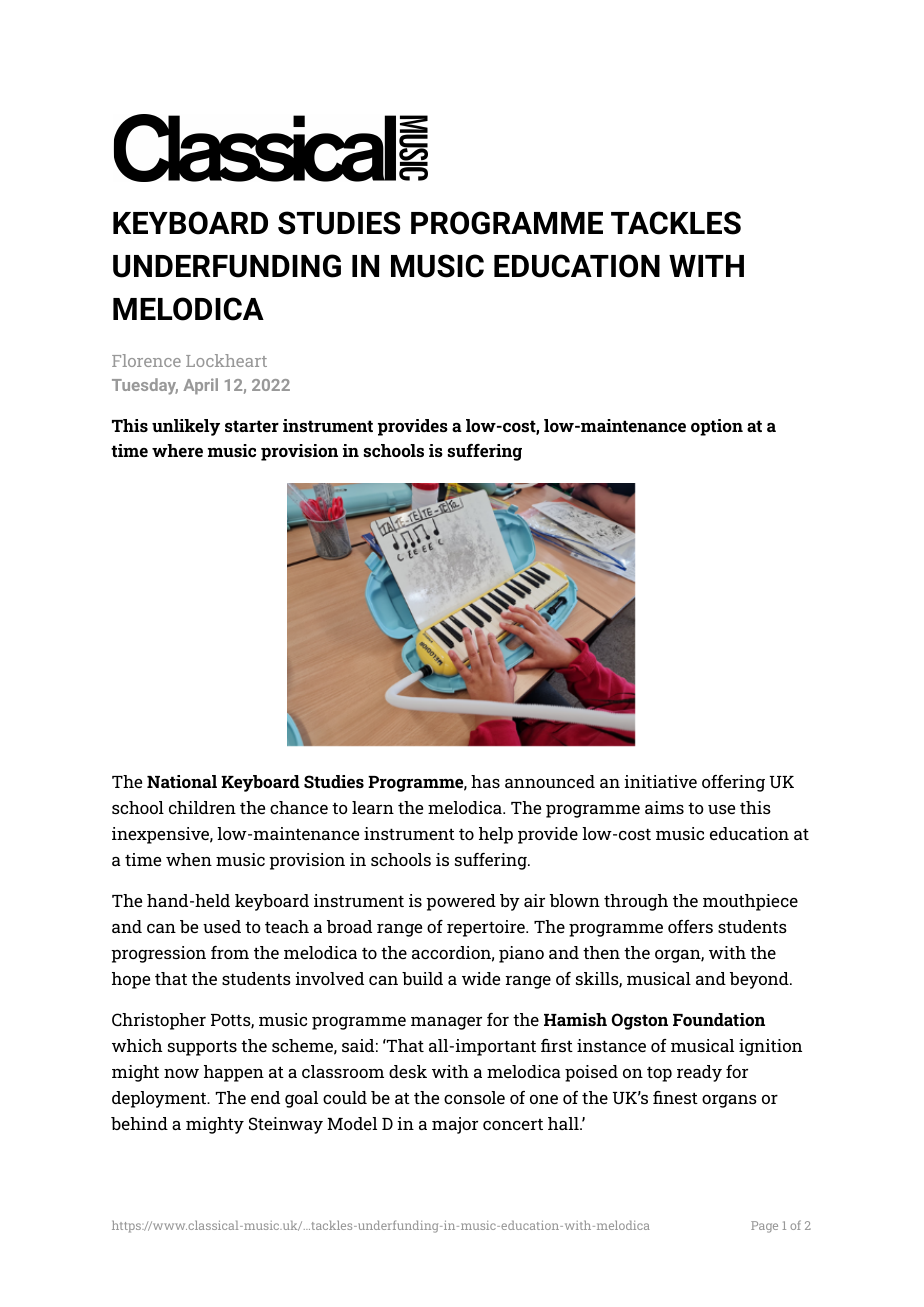 The height and width of the screenshot is (1307, 924). I want to click on help, so click(496, 835).
